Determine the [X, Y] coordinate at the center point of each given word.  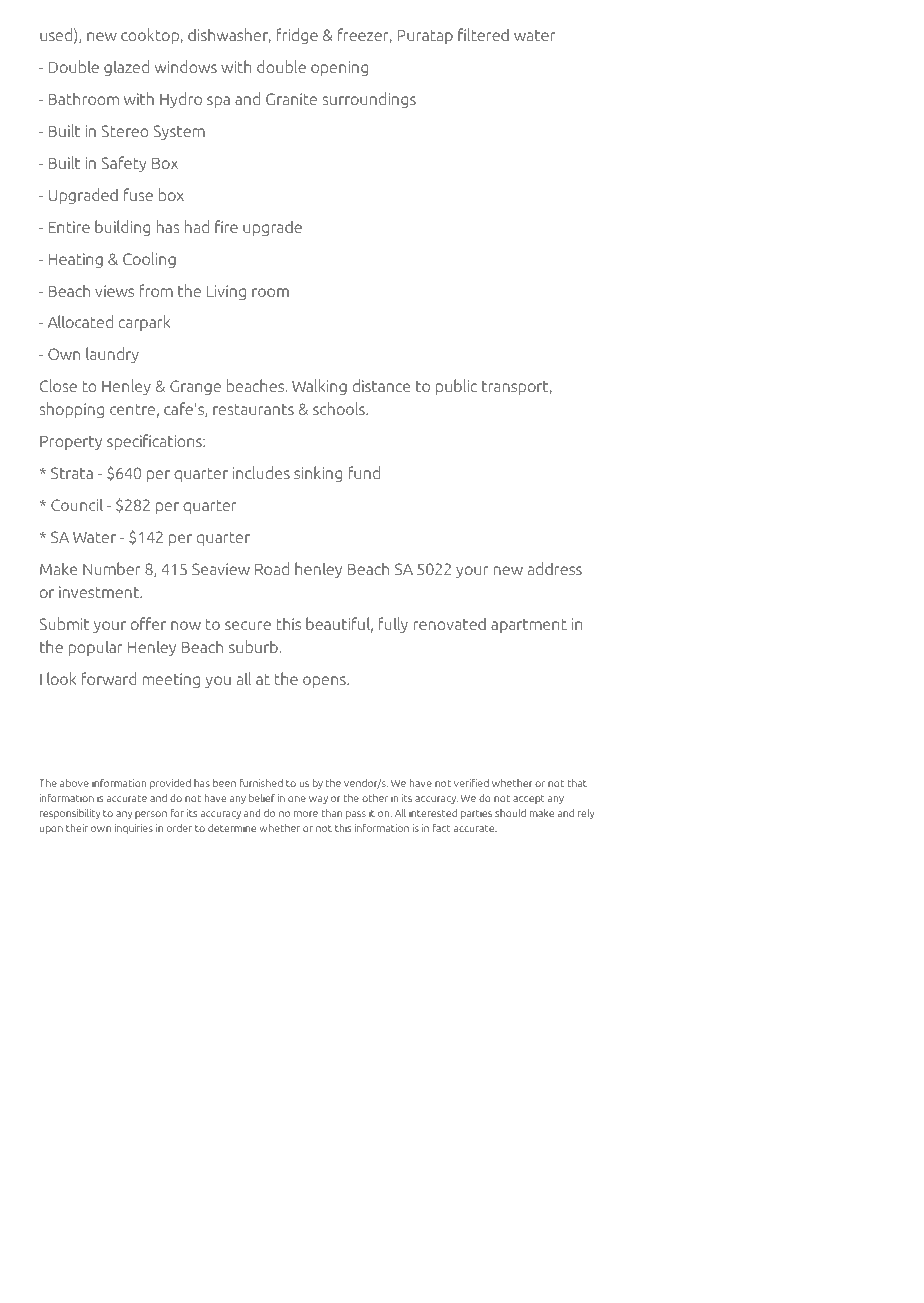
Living [226, 292]
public [456, 387]
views [114, 291]
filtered [483, 34]
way [318, 800]
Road [272, 568]
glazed [126, 68]
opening [339, 68]
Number [112, 568]
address [555, 568]
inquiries [134, 829]
